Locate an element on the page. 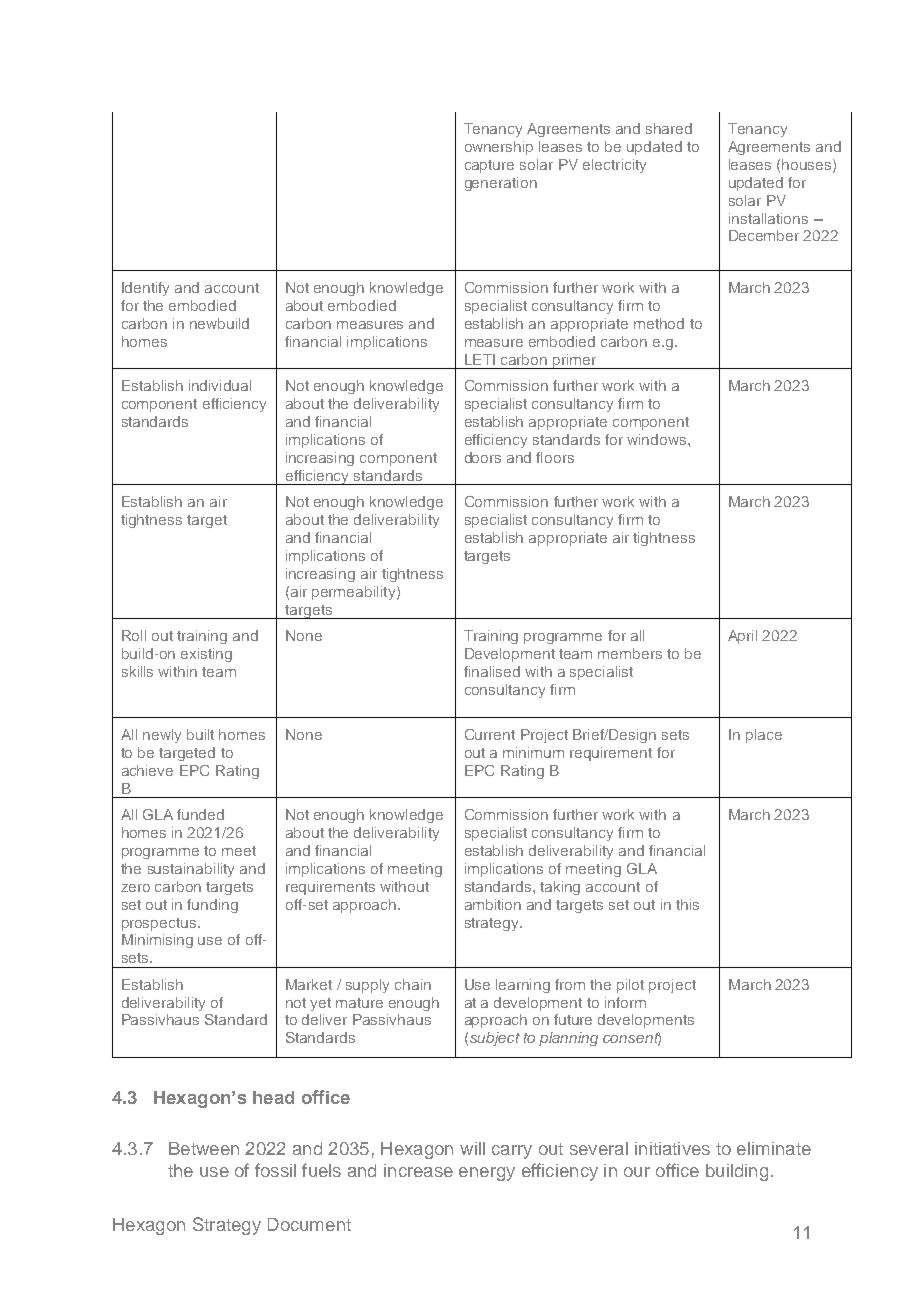 The image size is (924, 1307). windows is located at coordinates (658, 439).
